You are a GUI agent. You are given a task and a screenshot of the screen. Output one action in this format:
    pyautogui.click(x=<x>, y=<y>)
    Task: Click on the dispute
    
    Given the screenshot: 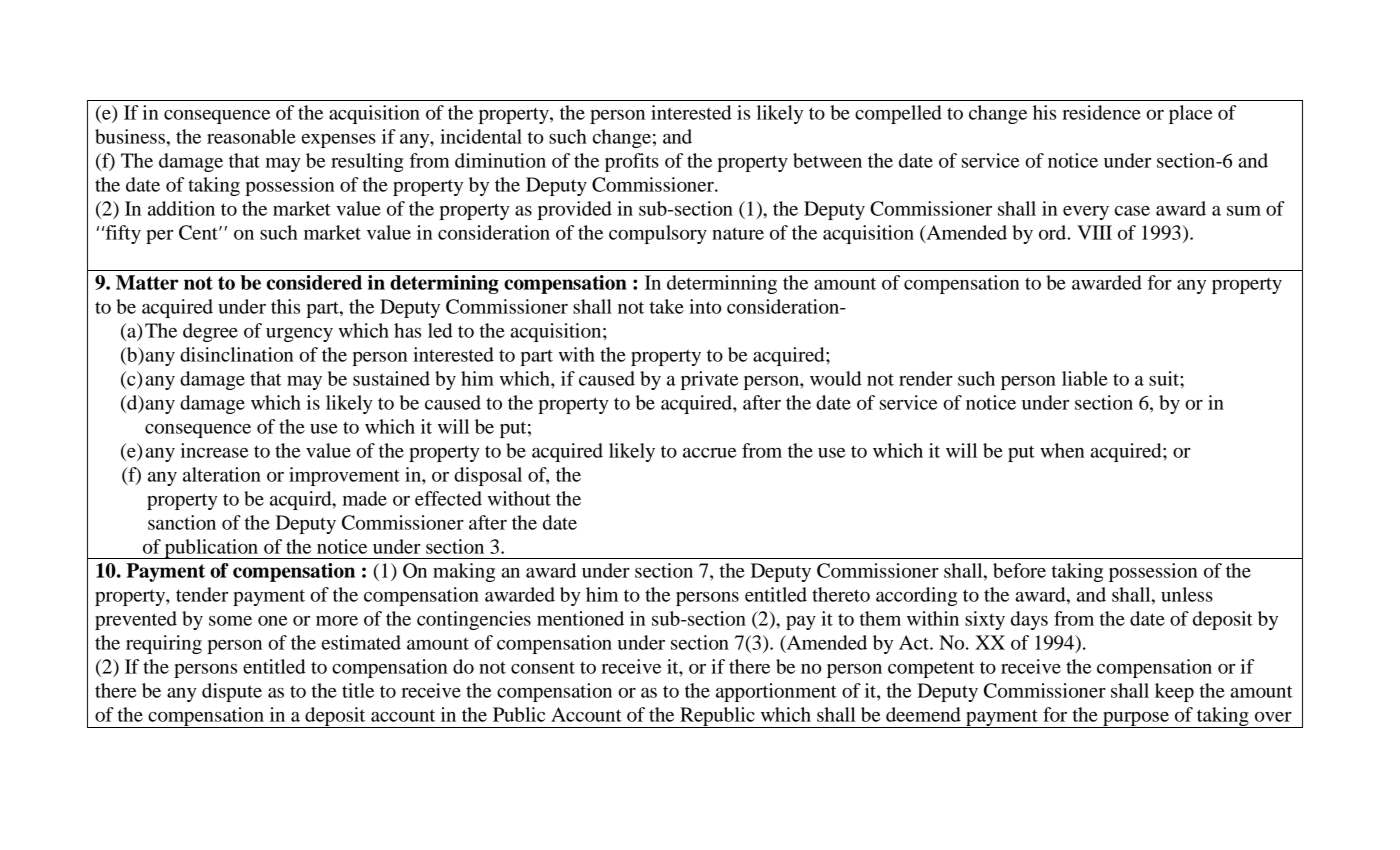 What is the action you would take?
    pyautogui.click(x=232, y=692)
